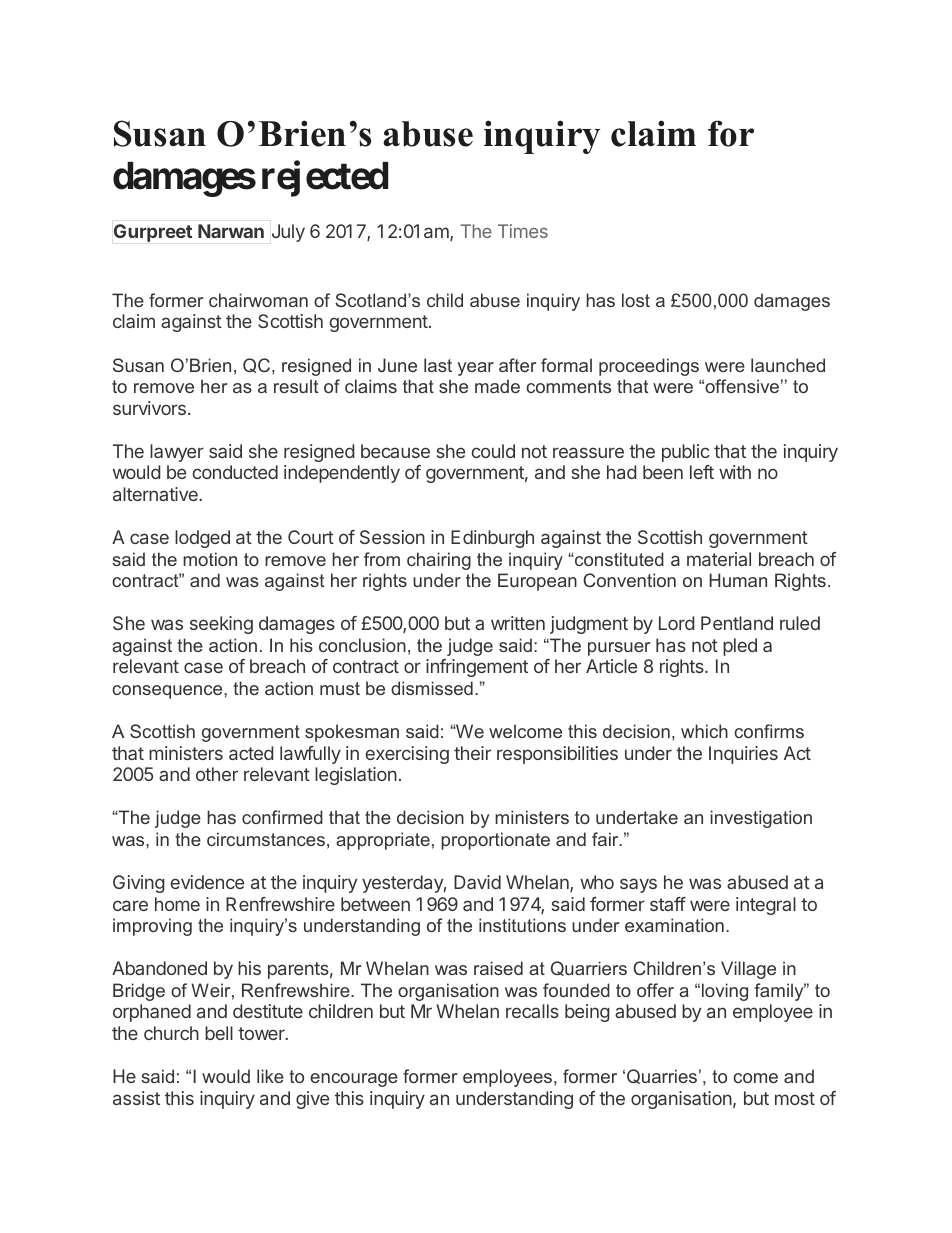 The height and width of the screenshot is (1233, 952). Describe the element at coordinates (477, 668) in the screenshot. I see `infringement` at that location.
